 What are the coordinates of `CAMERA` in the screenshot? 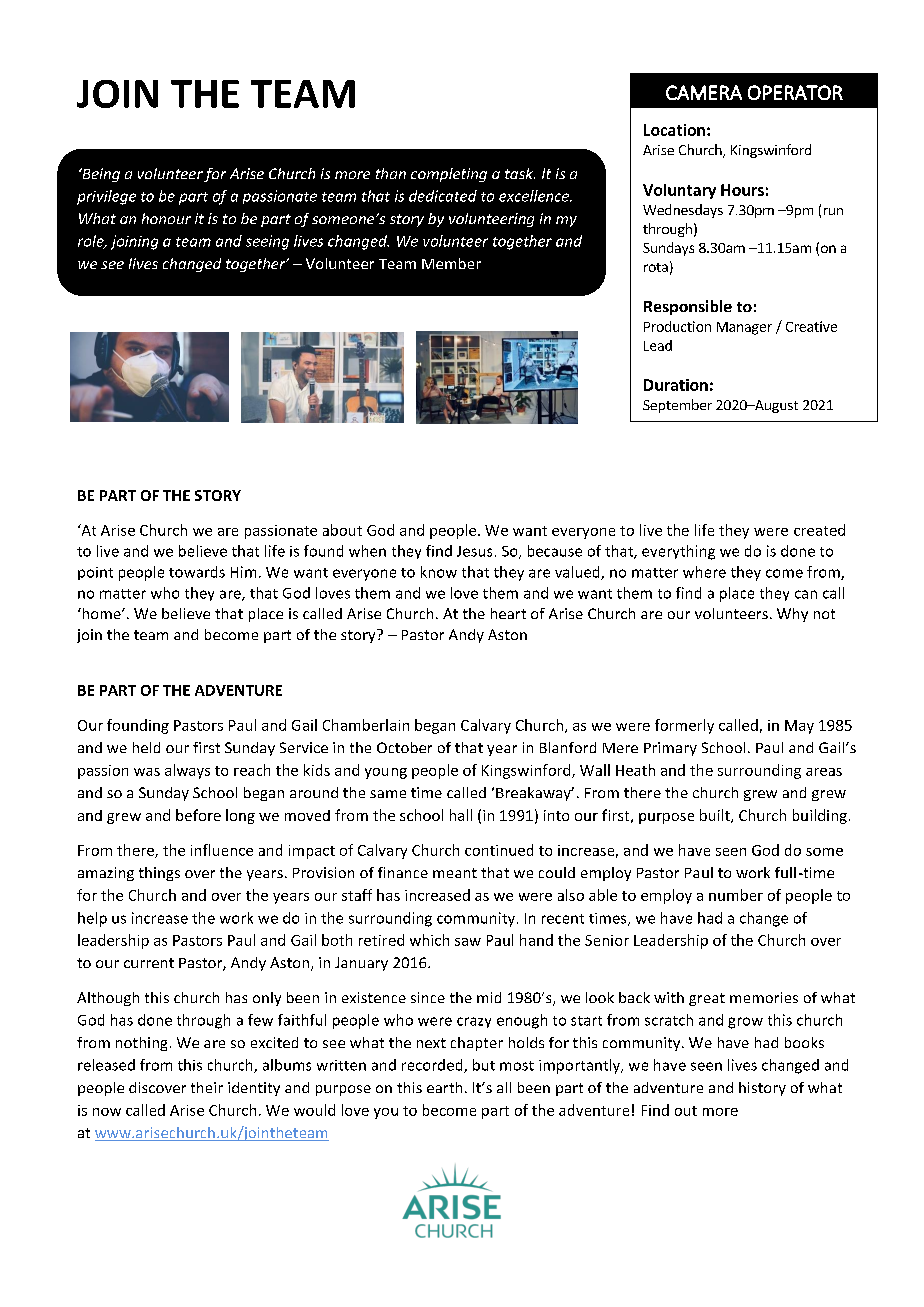 It's located at (704, 92).
